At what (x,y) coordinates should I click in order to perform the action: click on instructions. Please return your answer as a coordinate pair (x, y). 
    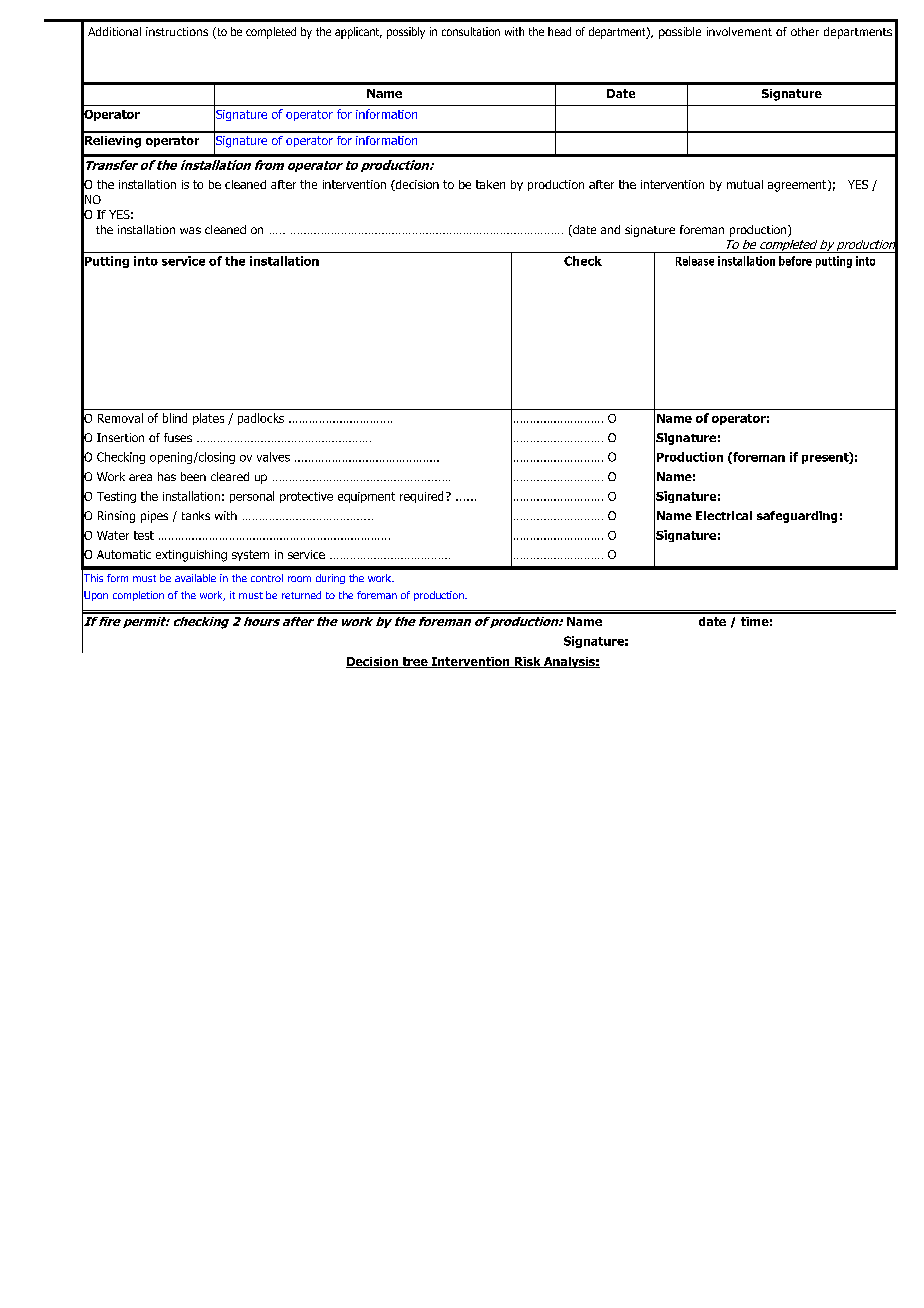
    Looking at the image, I should click on (177, 31).
